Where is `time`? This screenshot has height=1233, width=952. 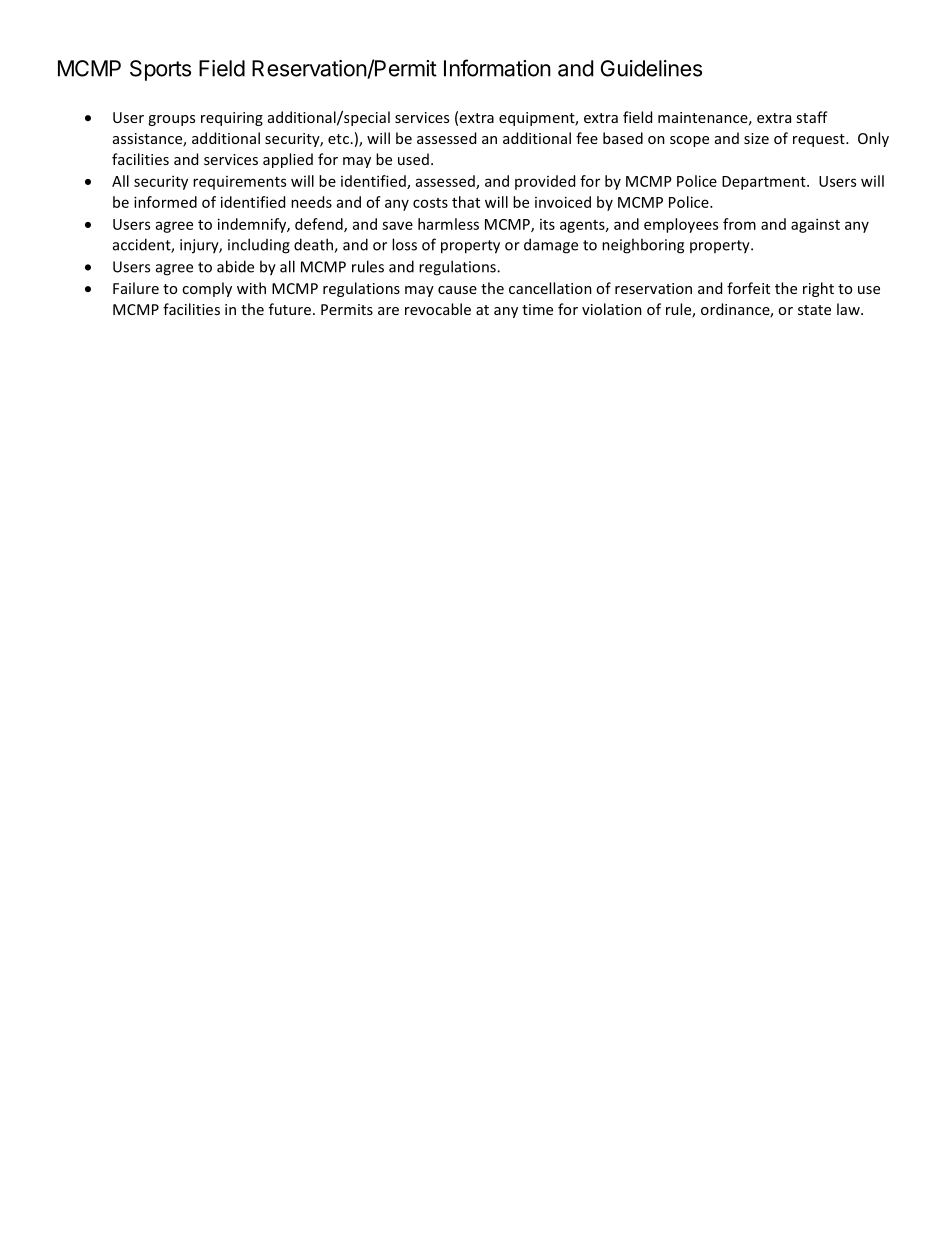
time is located at coordinates (537, 309).
